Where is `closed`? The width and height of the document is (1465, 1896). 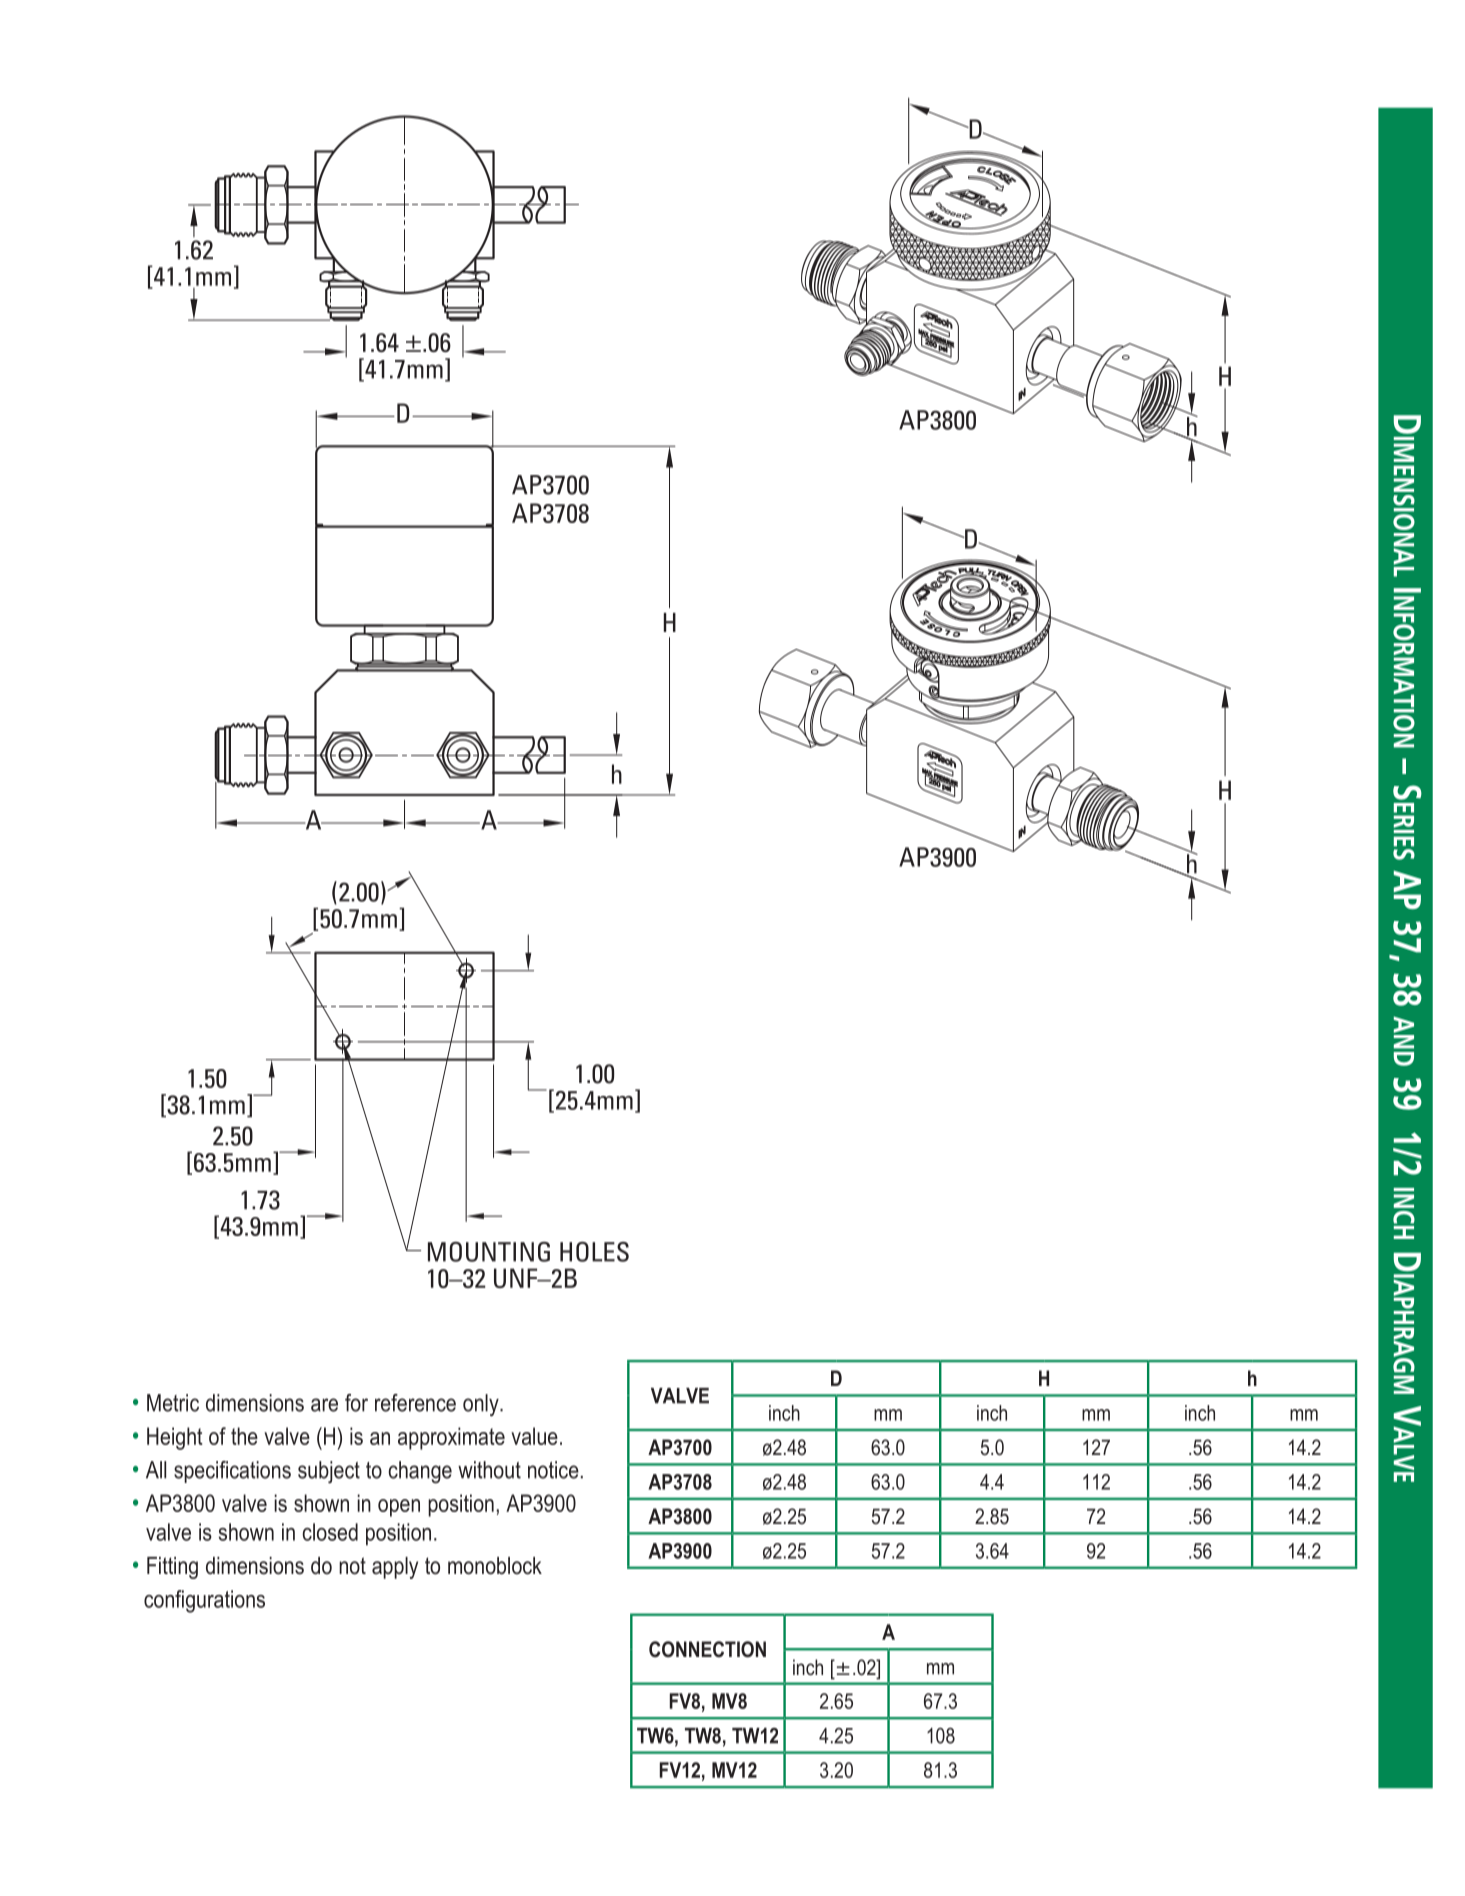
closed is located at coordinates (330, 1532).
